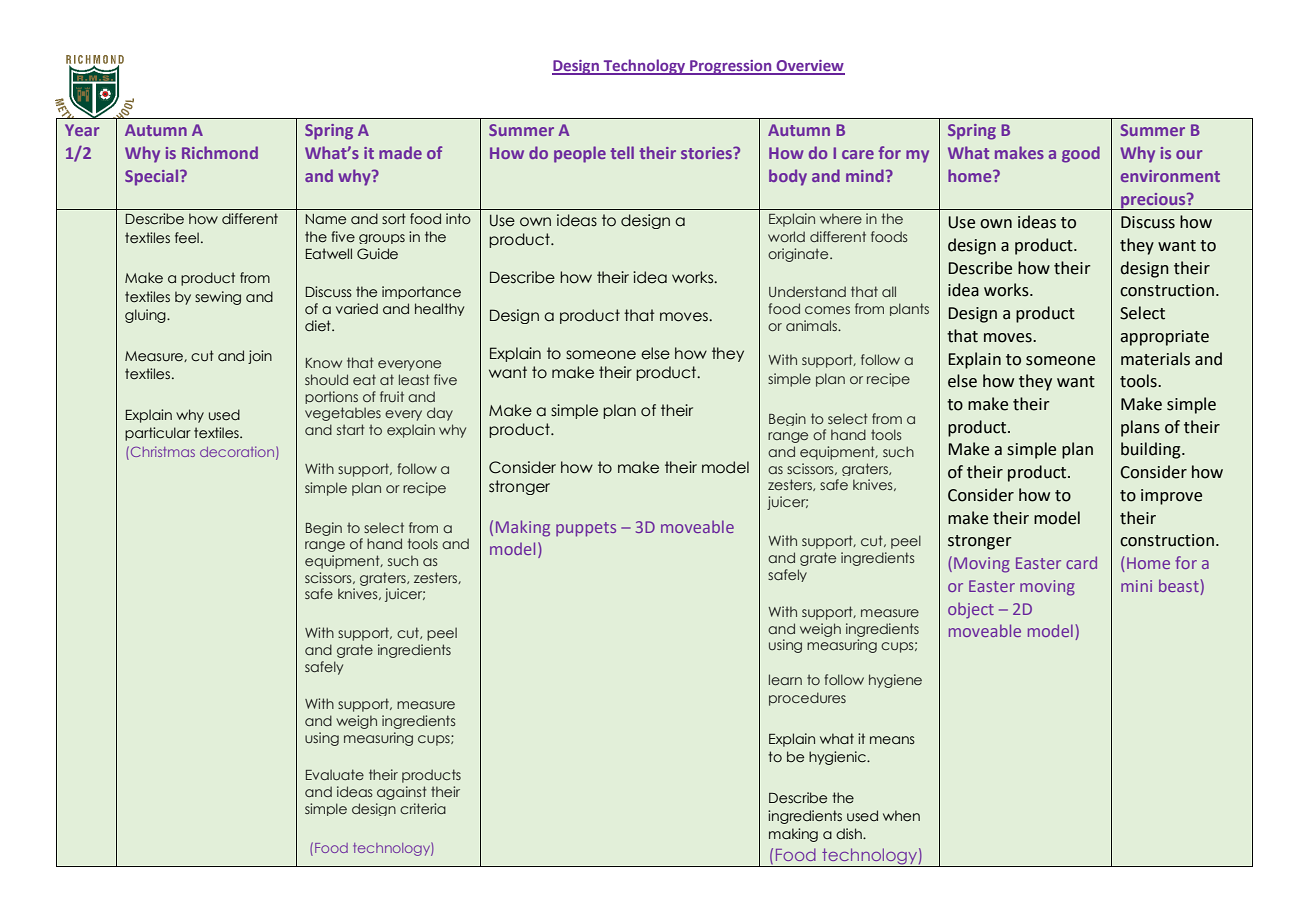 The height and width of the image is (924, 1308). Describe the element at coordinates (440, 414) in the image. I see `day` at that location.
